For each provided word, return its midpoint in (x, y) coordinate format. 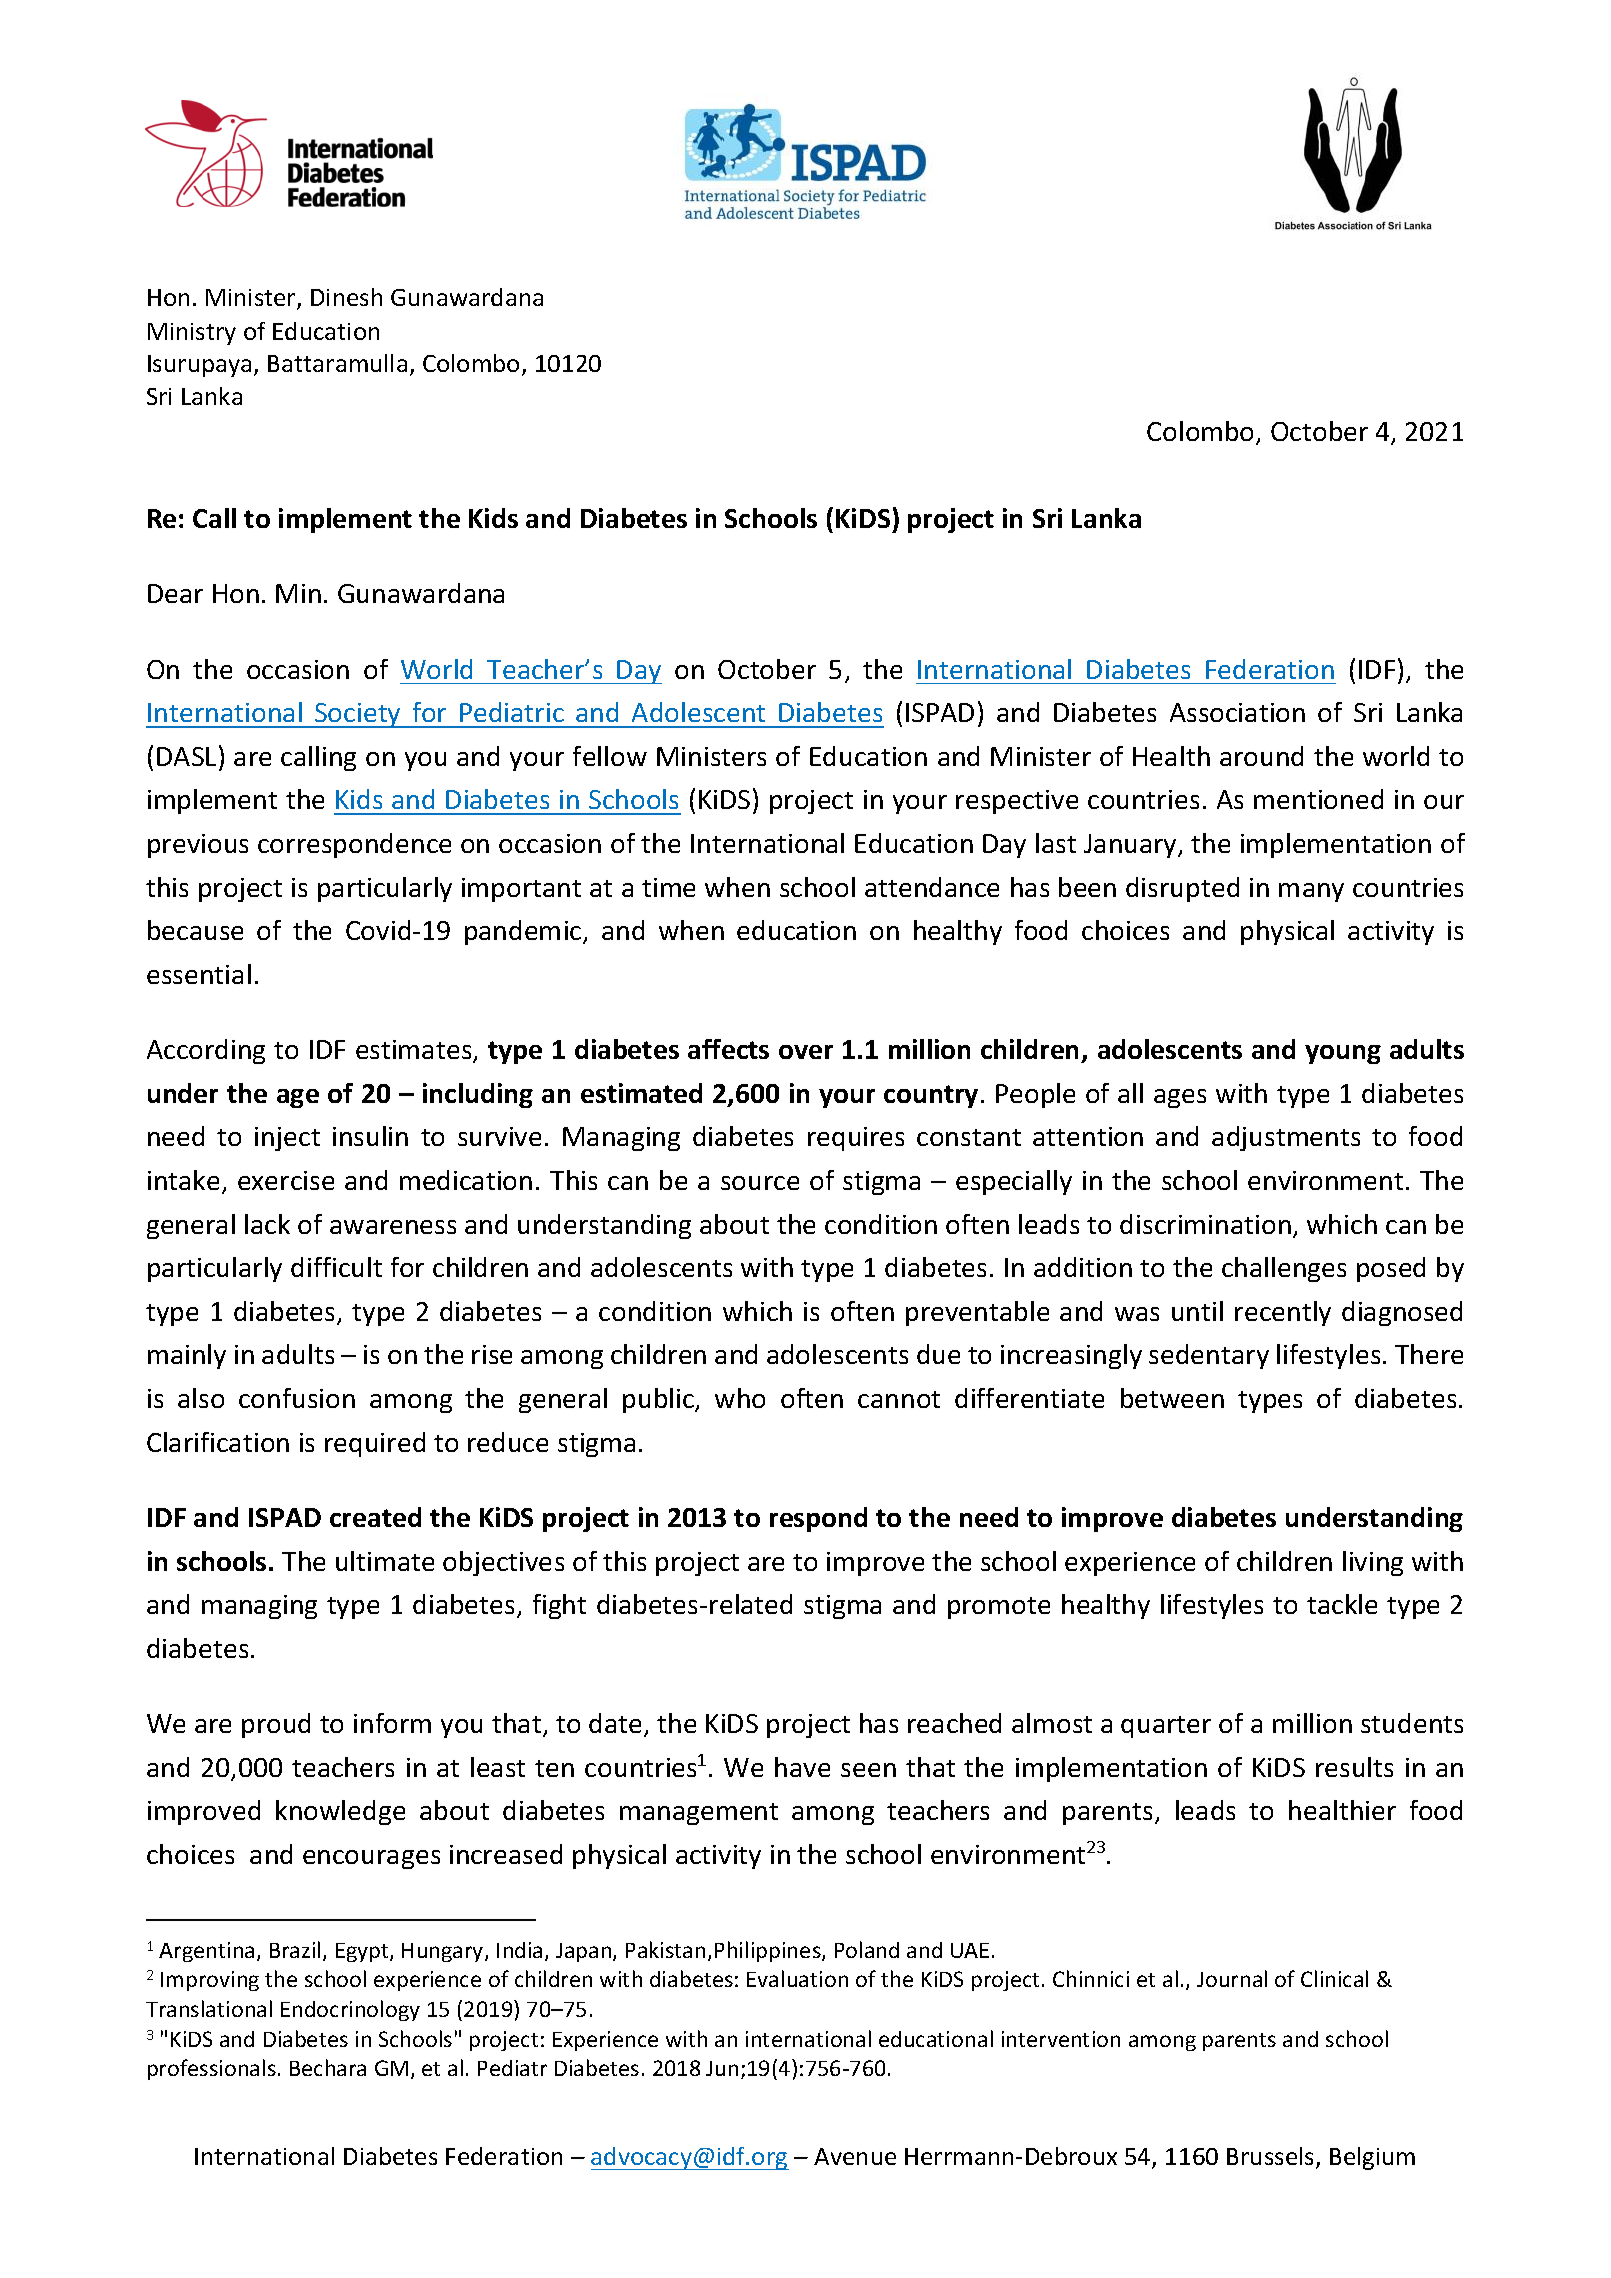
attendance (932, 887)
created (375, 1517)
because (195, 930)
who (740, 1398)
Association (1237, 712)
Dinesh (346, 297)
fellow (610, 756)
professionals (212, 2069)
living (1373, 1563)
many (1311, 892)
